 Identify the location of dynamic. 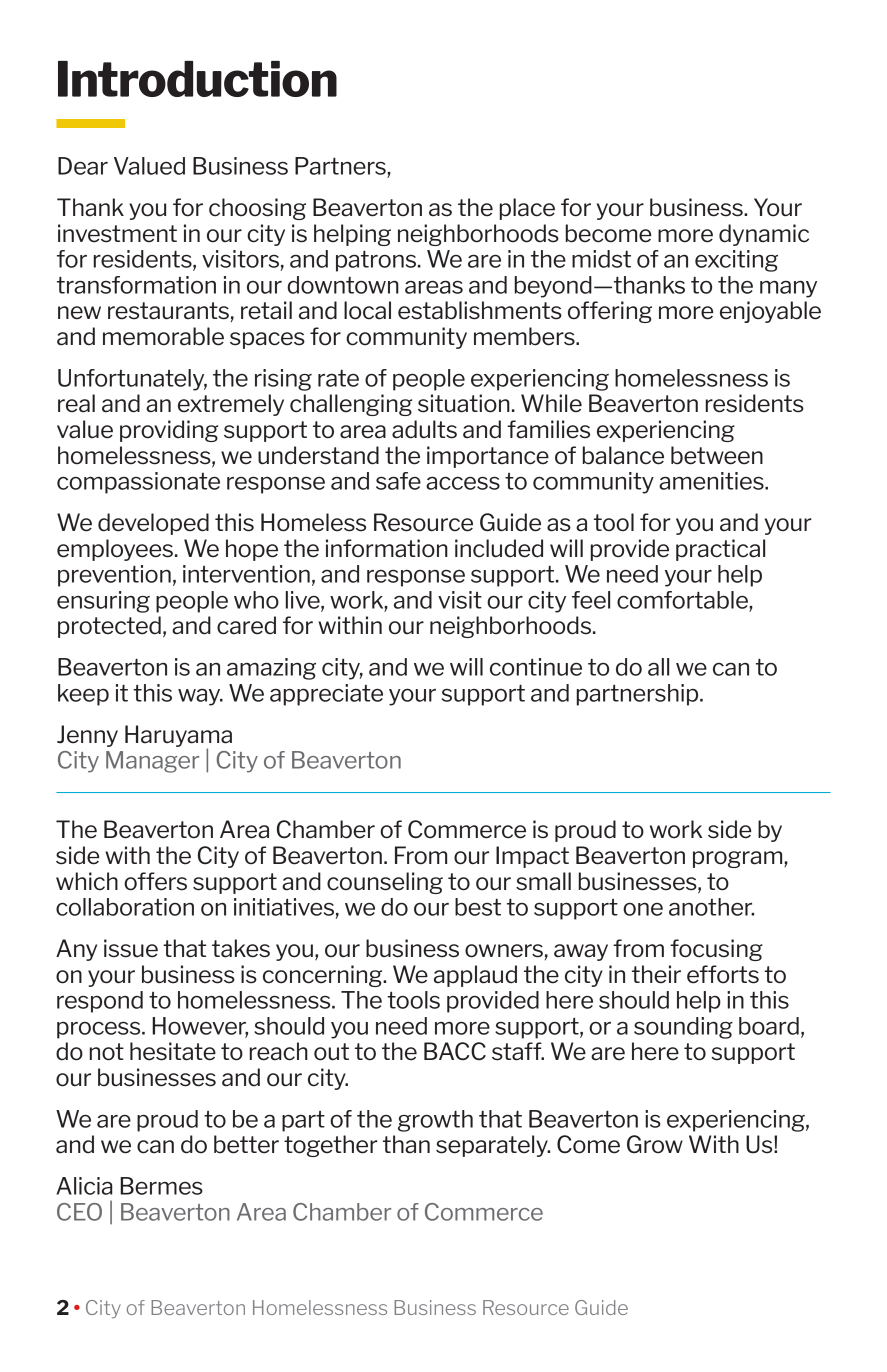
(764, 235).
